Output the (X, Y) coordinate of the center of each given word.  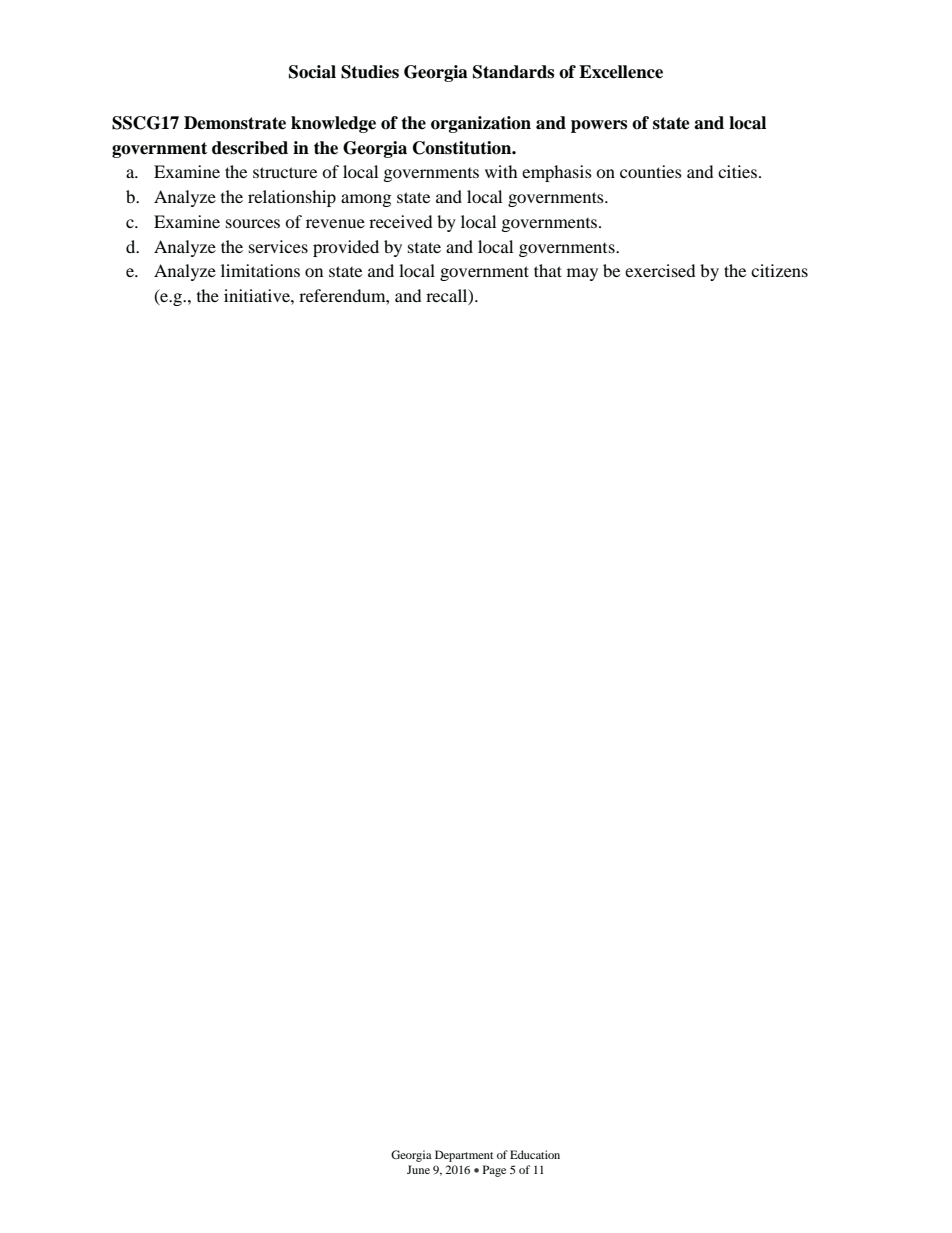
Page (494, 1171)
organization (481, 124)
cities (737, 171)
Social (312, 72)
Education (535, 1154)
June (418, 1169)
